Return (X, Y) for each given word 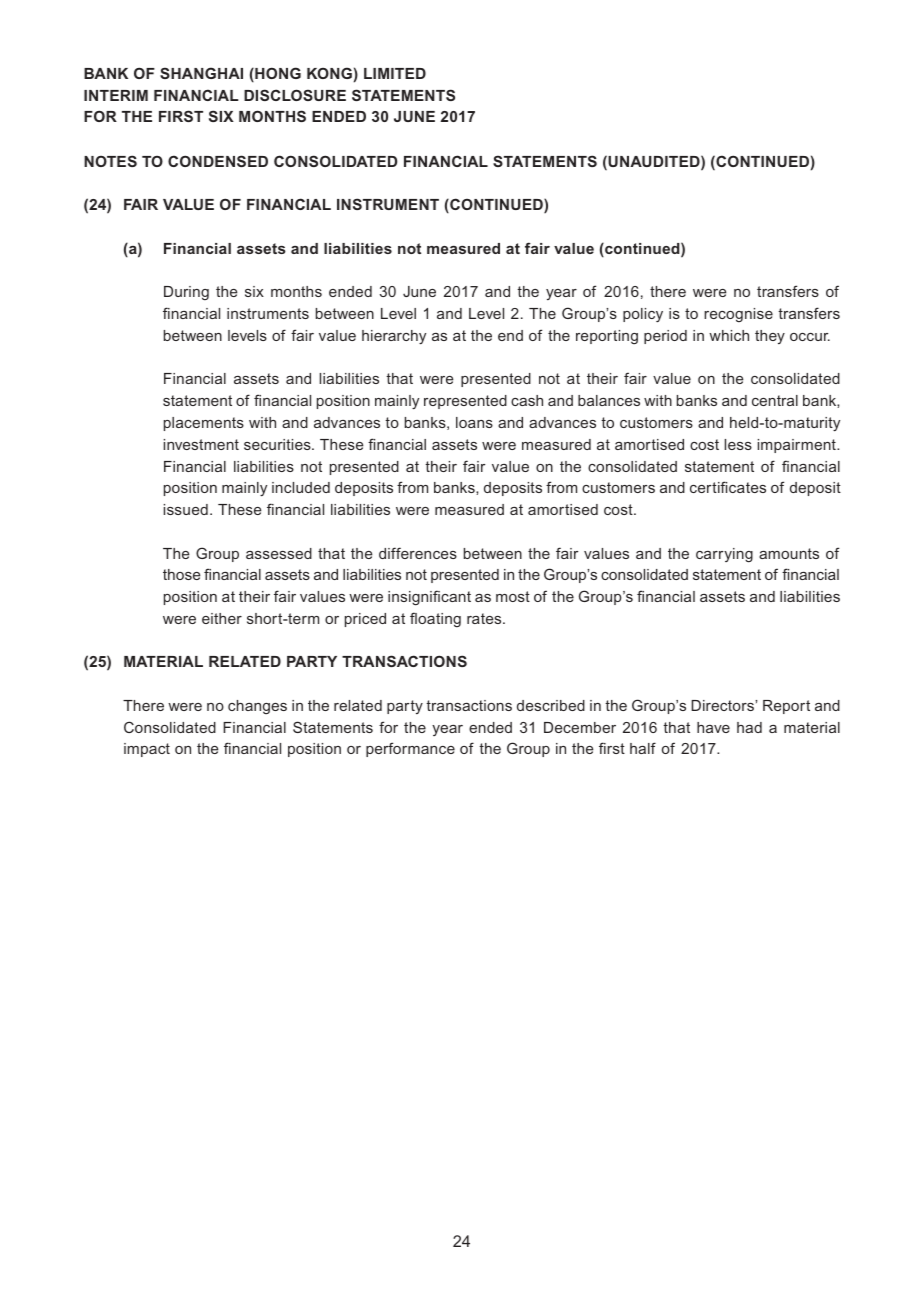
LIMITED (395, 73)
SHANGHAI (201, 73)
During (186, 293)
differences (418, 553)
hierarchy (394, 337)
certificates (728, 487)
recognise (738, 315)
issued (186, 509)
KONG (329, 73)
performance (410, 749)
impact (147, 750)
